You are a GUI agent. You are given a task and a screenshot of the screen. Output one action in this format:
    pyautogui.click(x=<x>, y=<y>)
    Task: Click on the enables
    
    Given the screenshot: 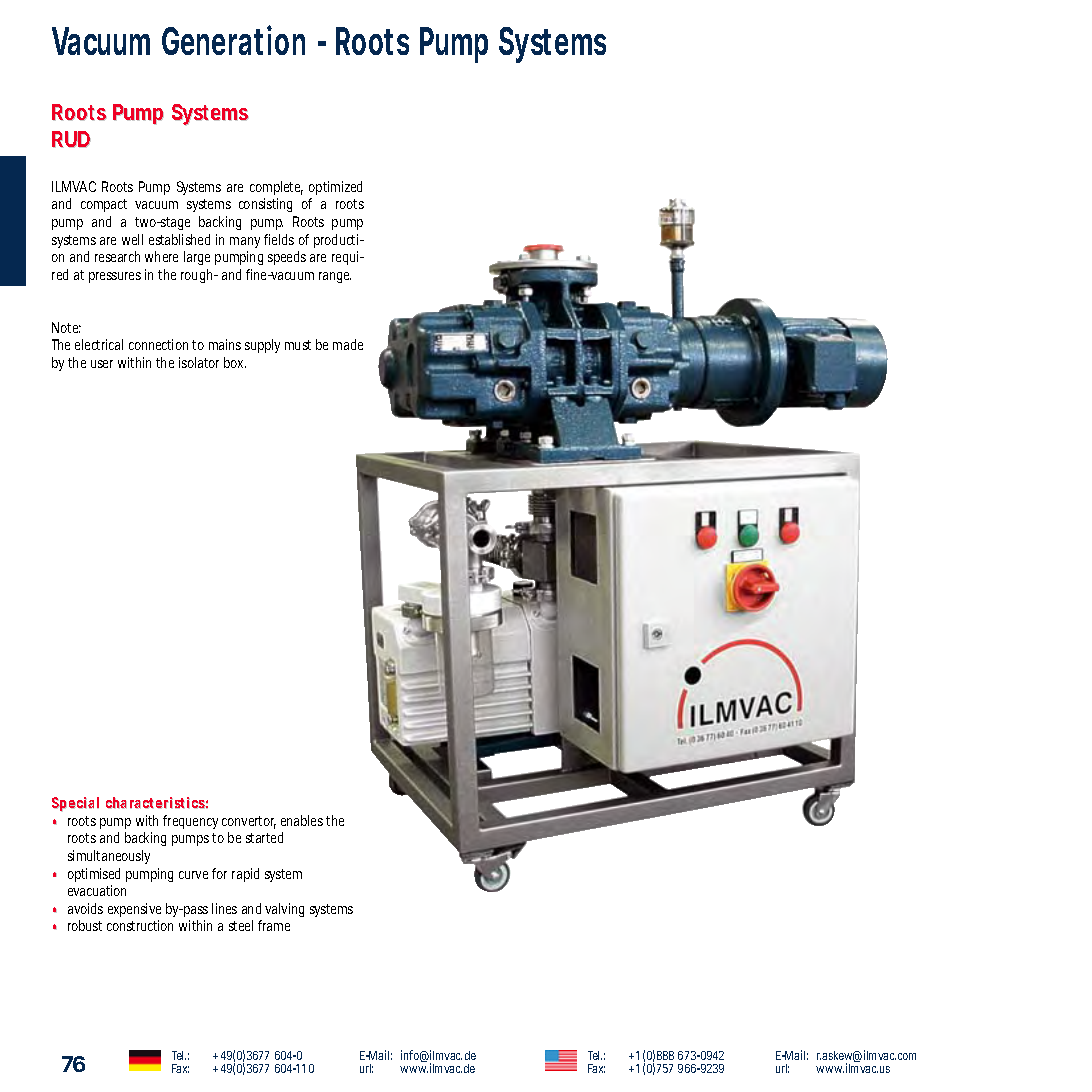 What is the action you would take?
    pyautogui.click(x=302, y=820)
